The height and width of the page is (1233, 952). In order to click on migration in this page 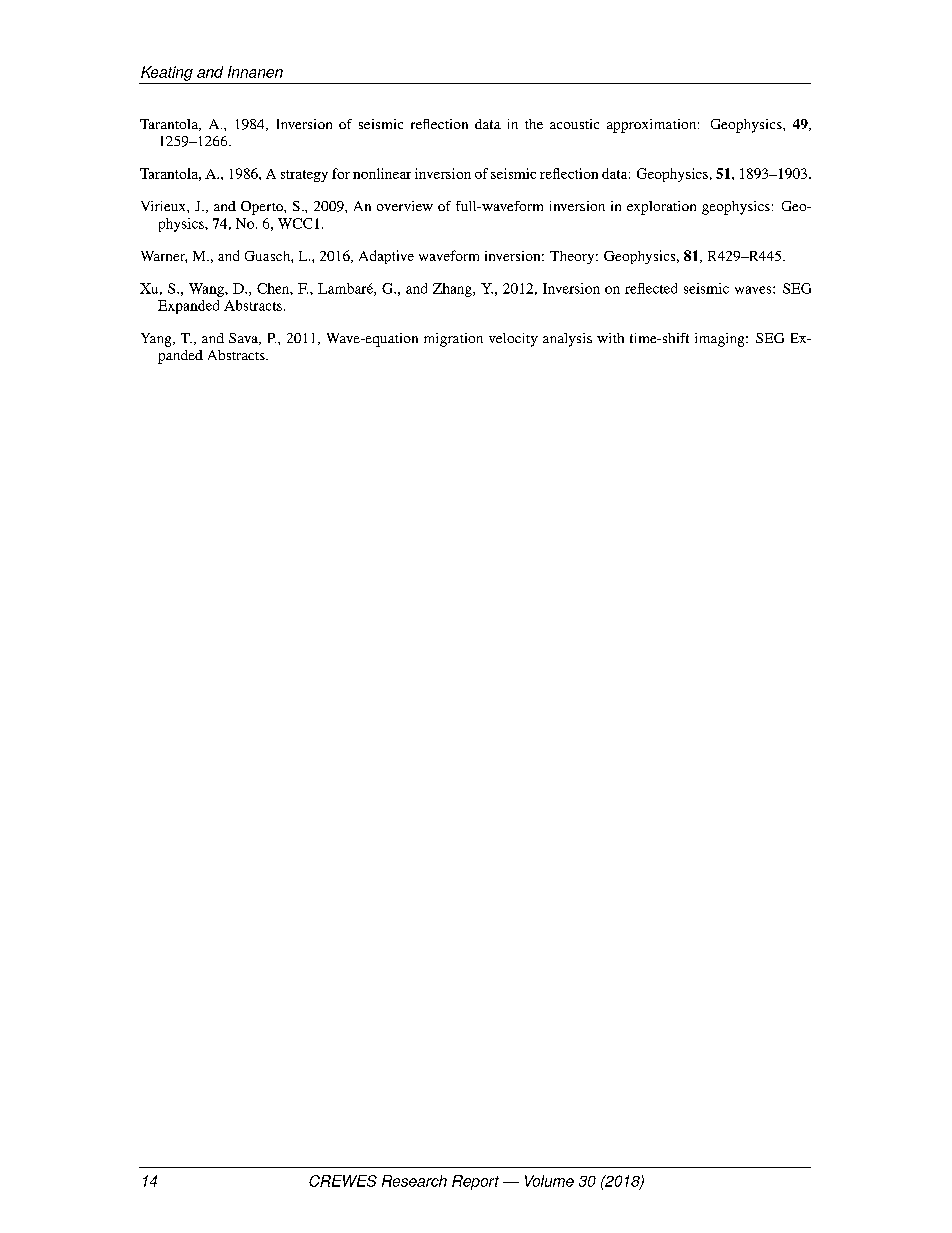, I will do `click(453, 340)`.
